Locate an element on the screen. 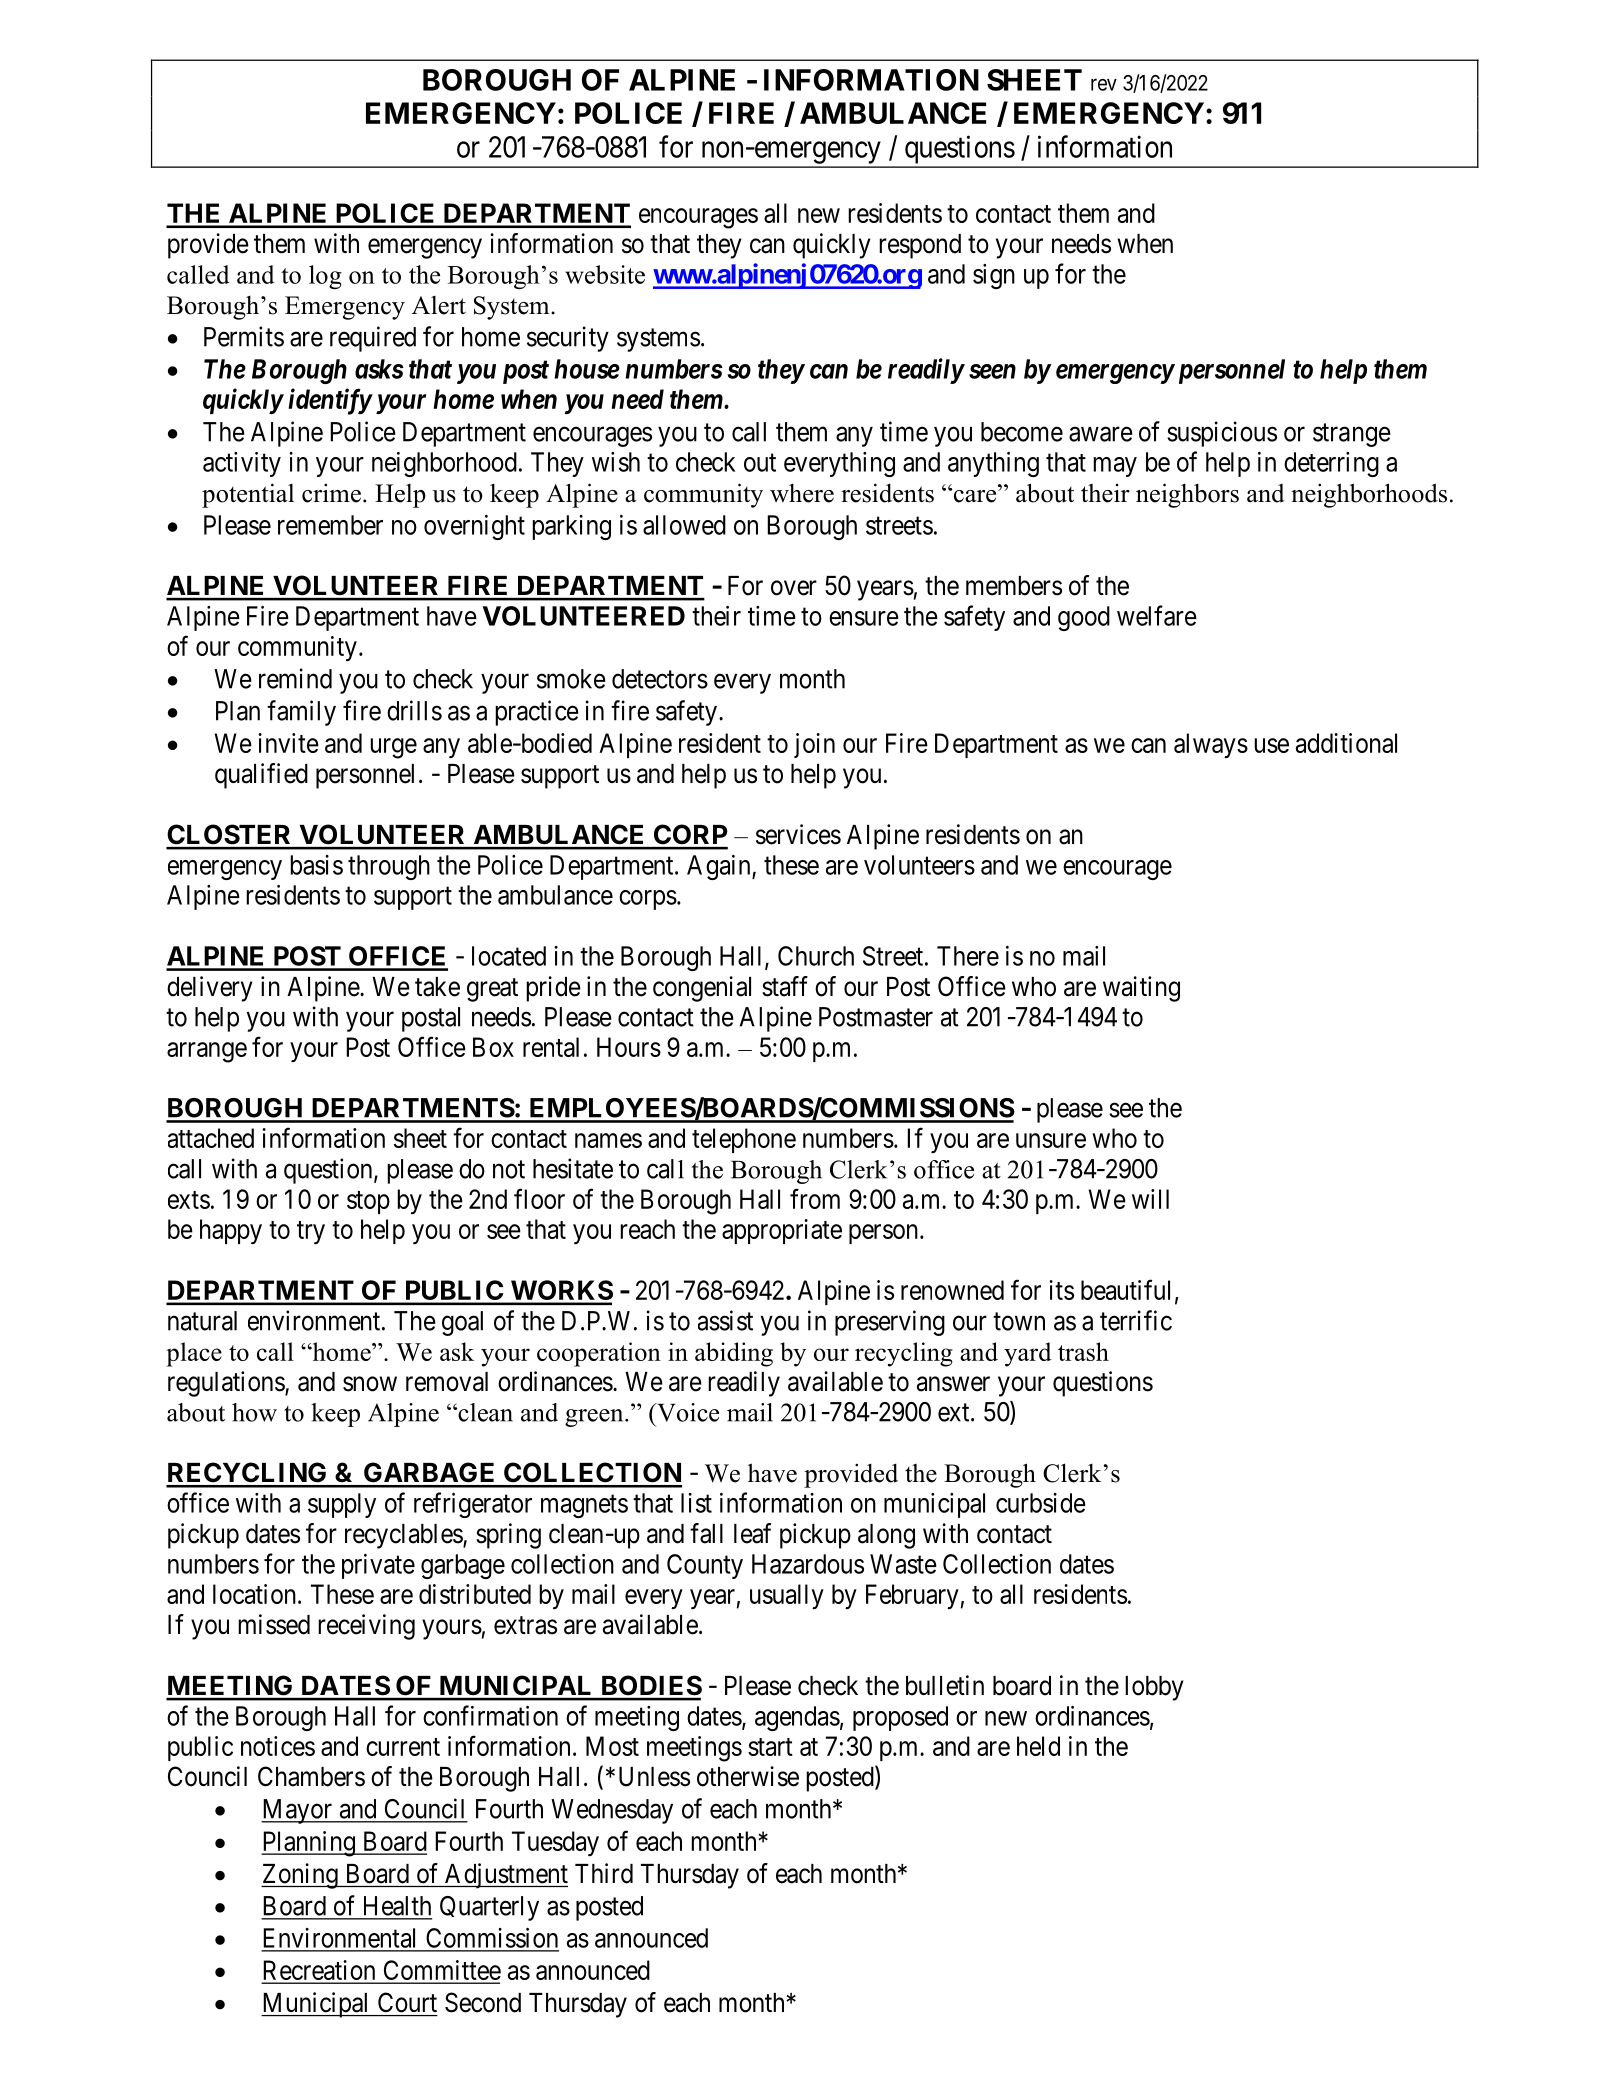 The image size is (1617, 2093). Third is located at coordinates (604, 1873).
